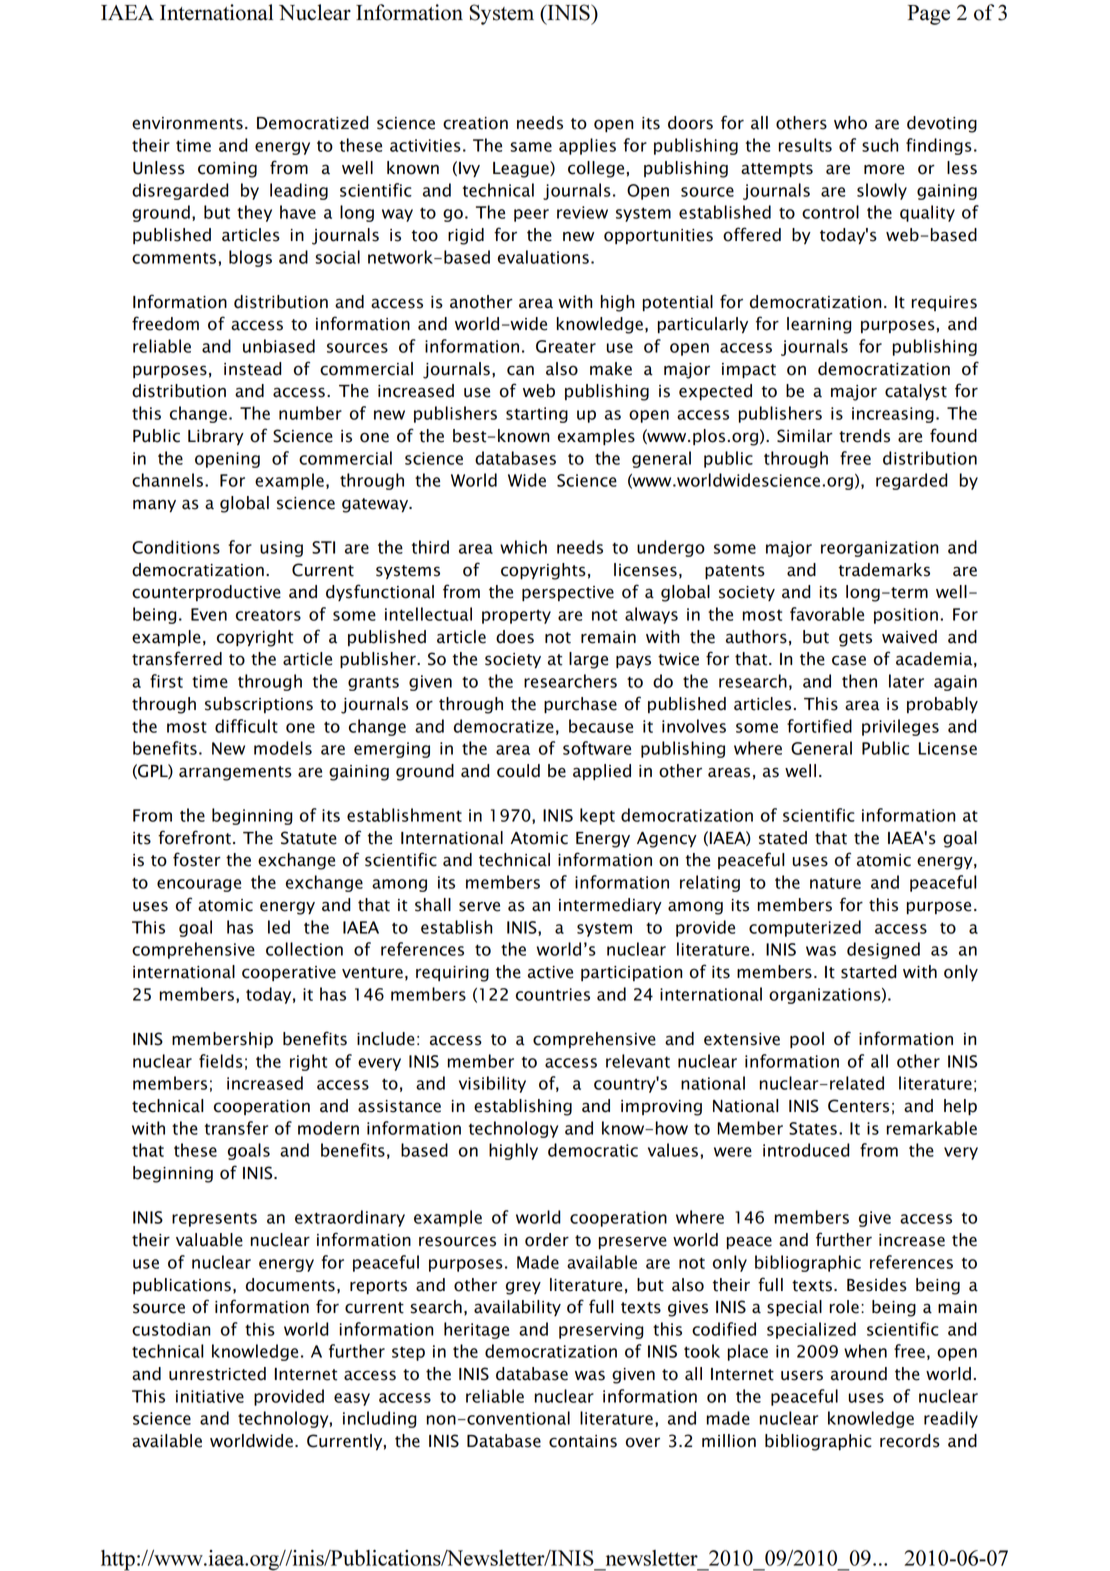 The height and width of the screenshot is (1571, 1110). What do you see at coordinates (850, 123) in the screenshot?
I see `who` at bounding box center [850, 123].
